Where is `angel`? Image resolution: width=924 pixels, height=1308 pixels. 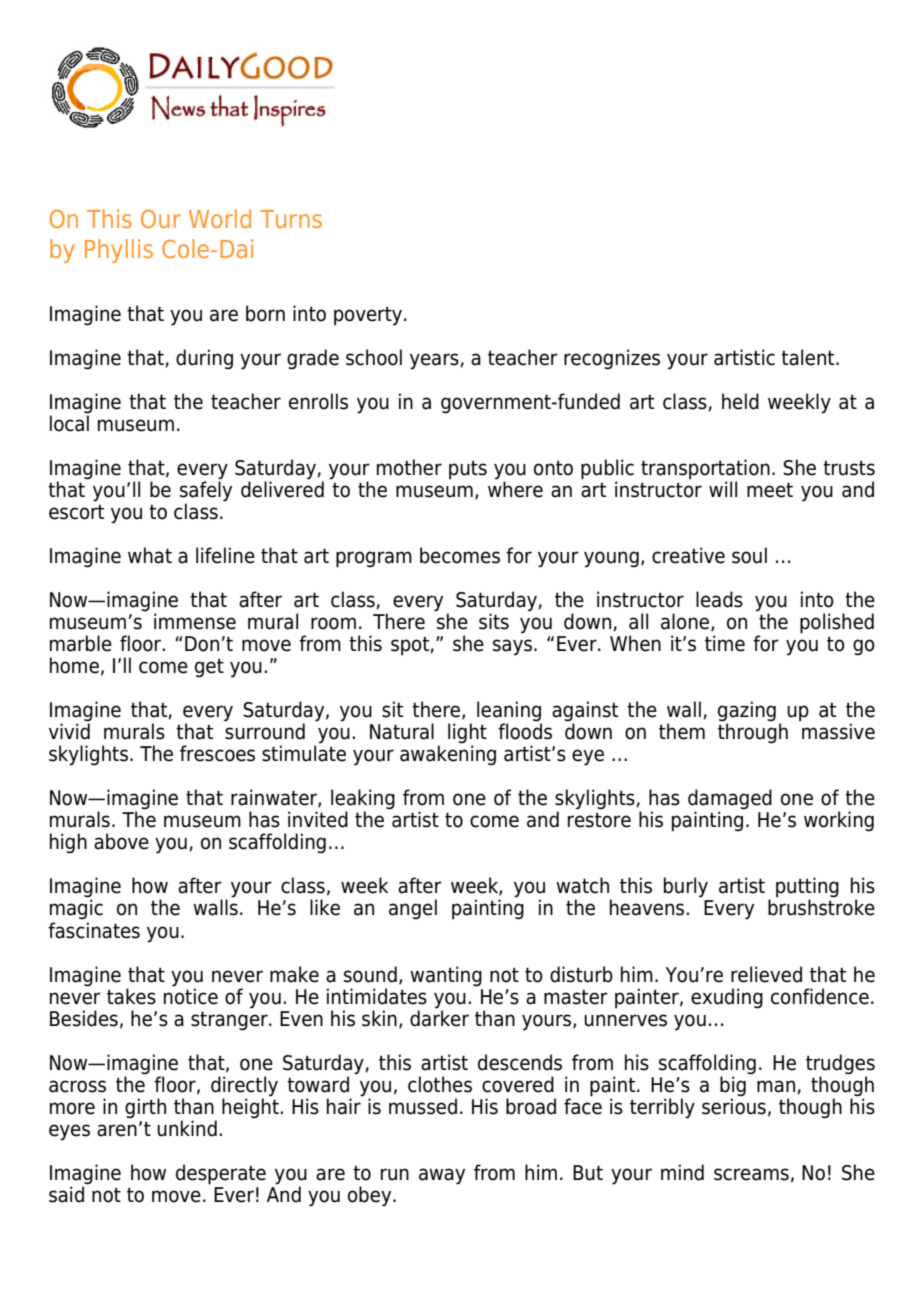
angel is located at coordinates (413, 909).
